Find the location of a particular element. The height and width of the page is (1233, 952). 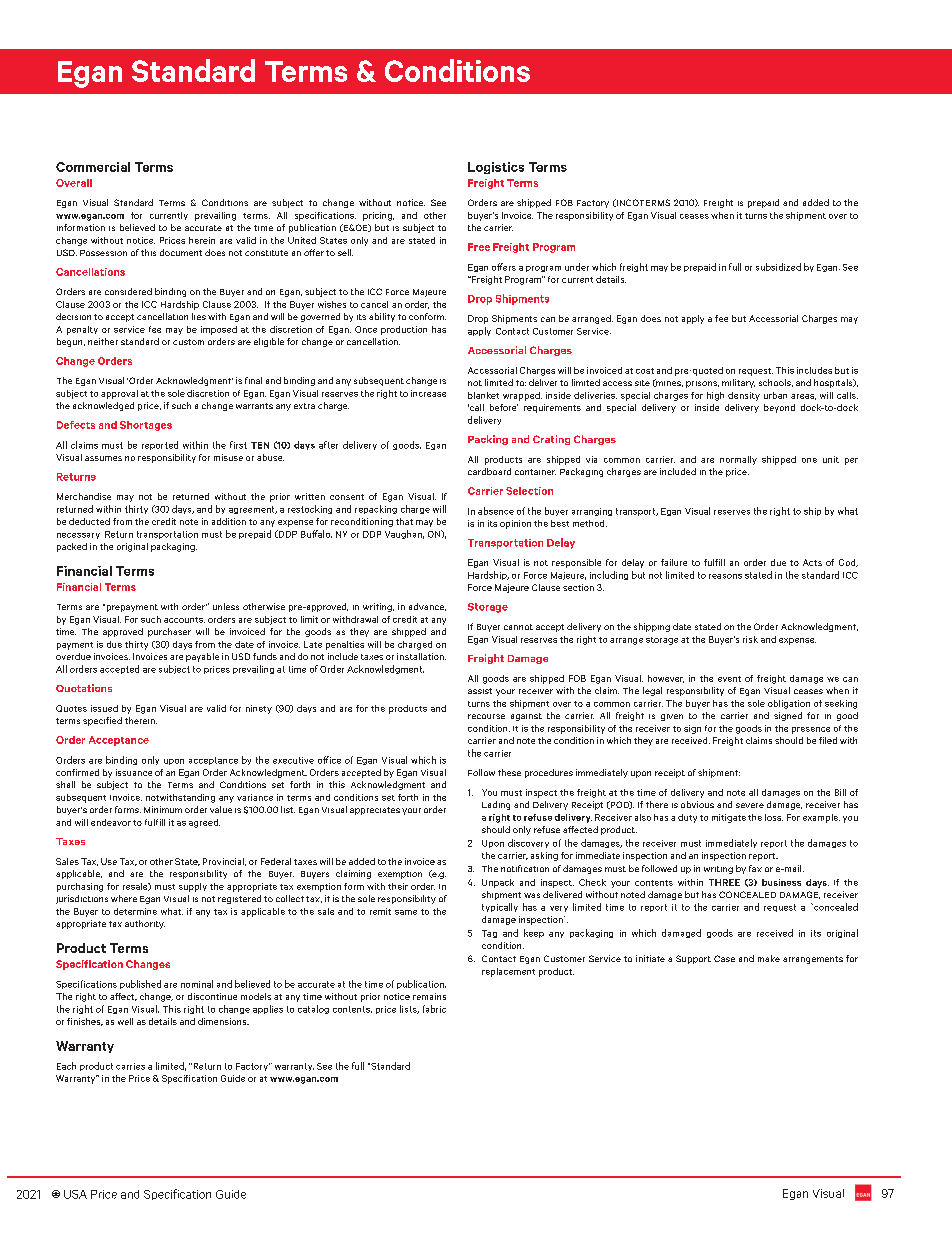

cardboard is located at coordinates (489, 471).
